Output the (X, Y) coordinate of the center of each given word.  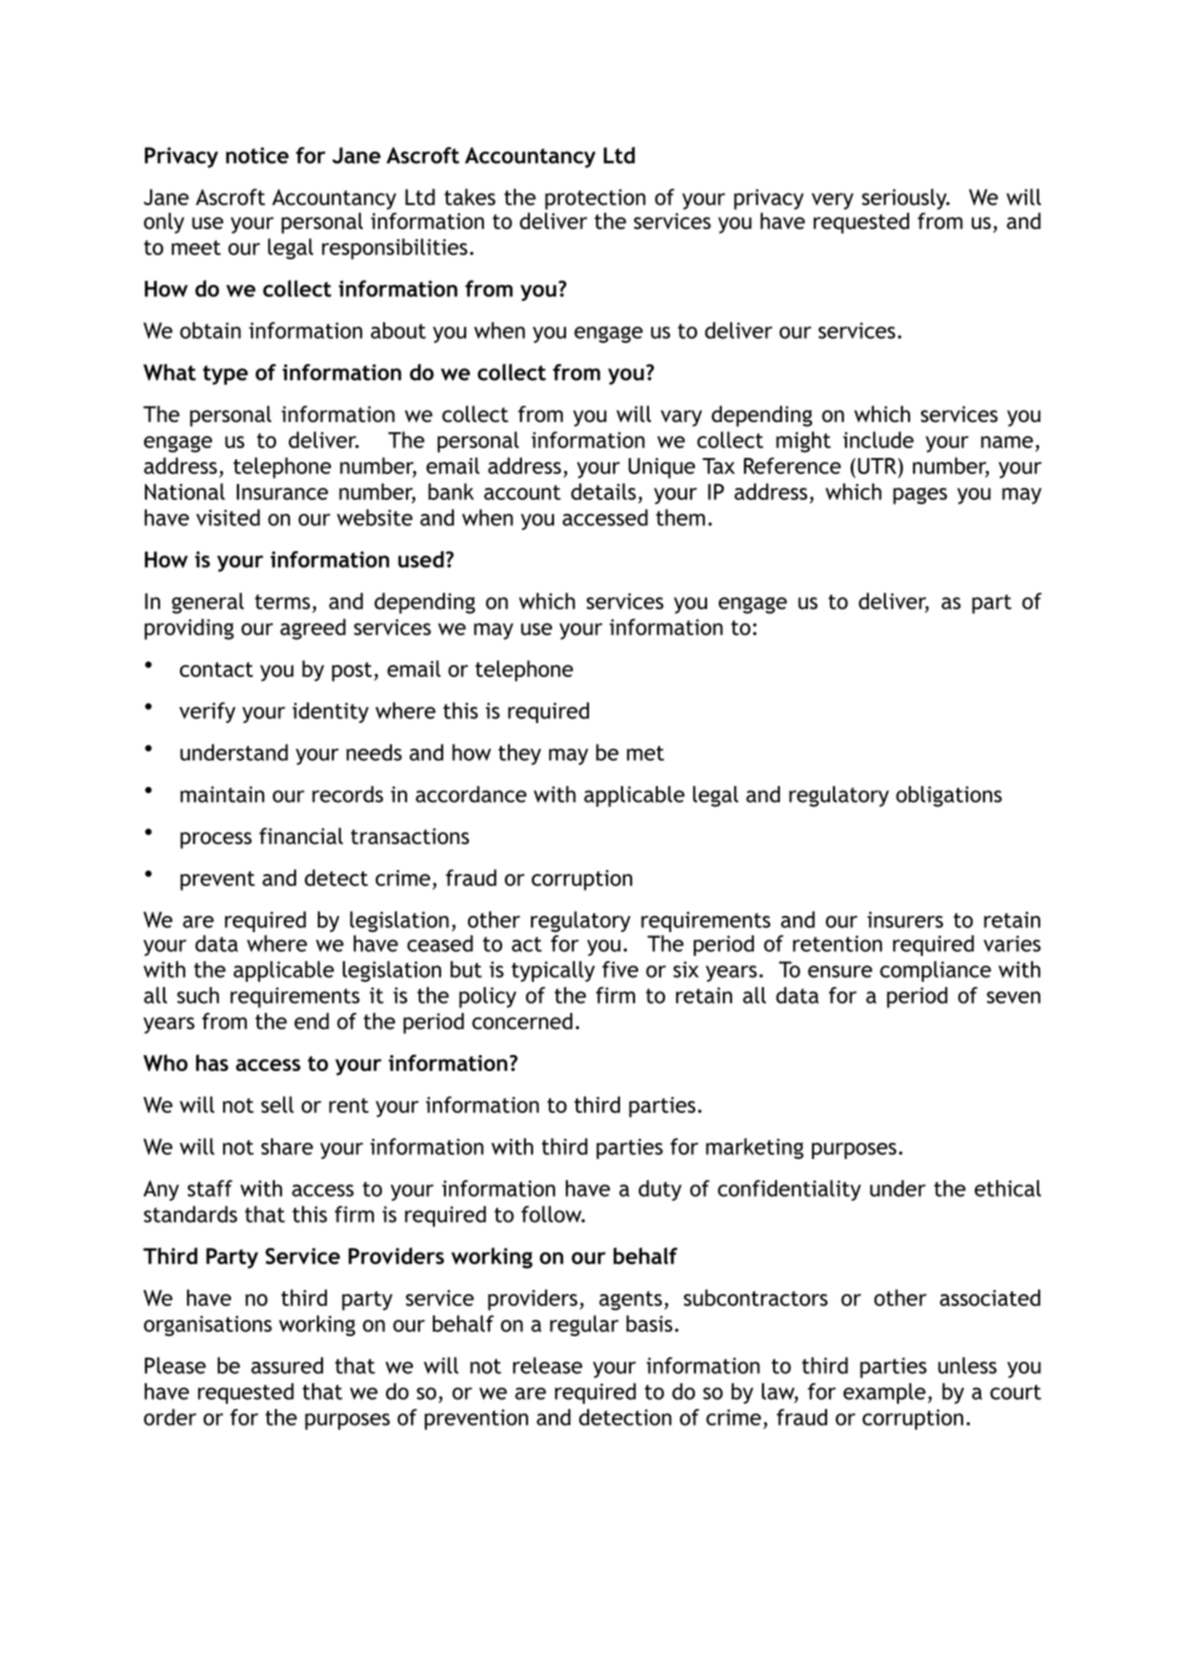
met (645, 753)
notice (257, 155)
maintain (222, 794)
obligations (949, 796)
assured (287, 1365)
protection (595, 199)
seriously (905, 199)
